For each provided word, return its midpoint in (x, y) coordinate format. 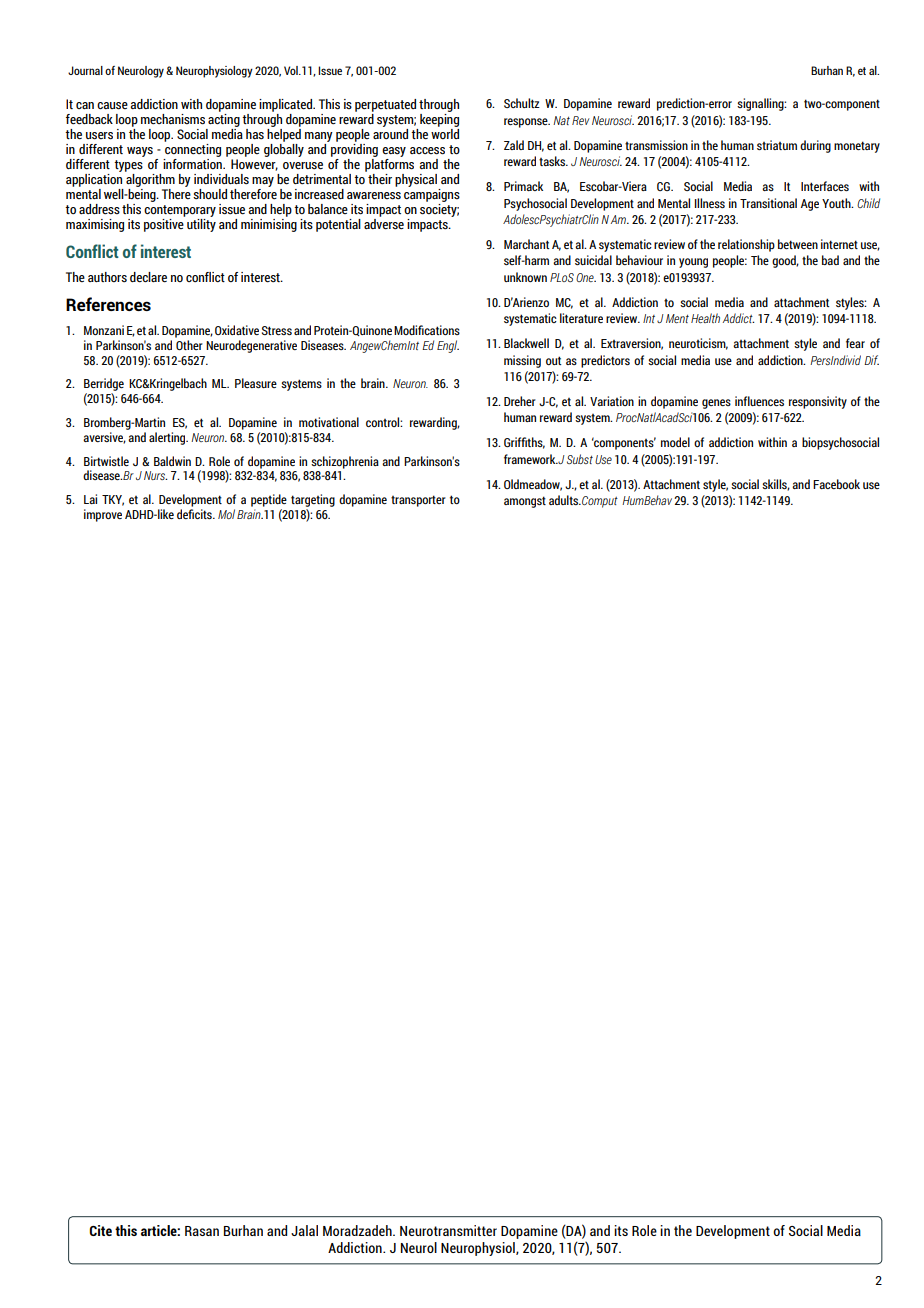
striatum (777, 145)
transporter (418, 501)
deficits (195, 514)
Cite (100, 1230)
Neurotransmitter (448, 1230)
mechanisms (173, 119)
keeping (439, 120)
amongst (525, 502)
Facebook (836, 484)
